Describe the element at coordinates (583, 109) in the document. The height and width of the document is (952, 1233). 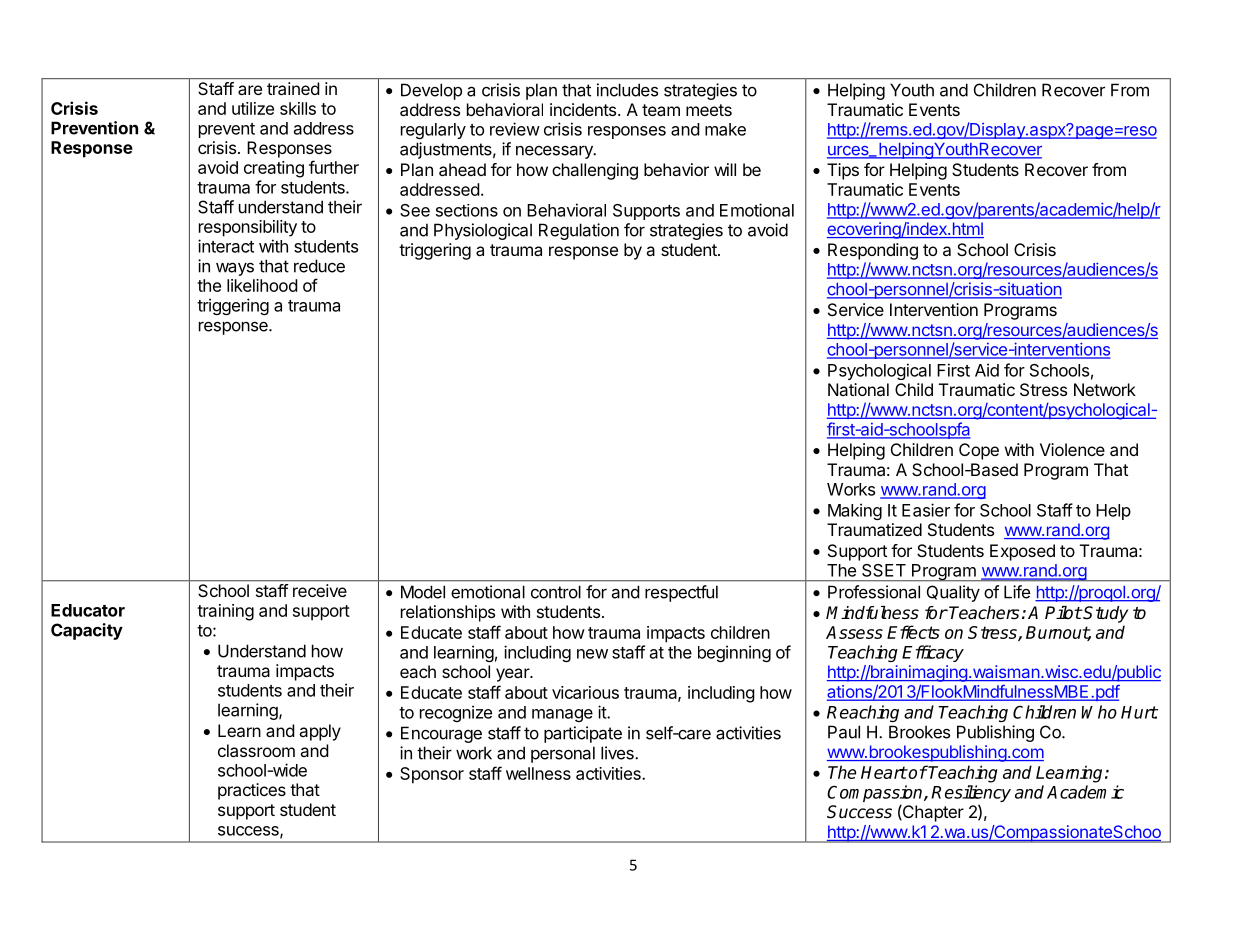
I see `incidents` at that location.
